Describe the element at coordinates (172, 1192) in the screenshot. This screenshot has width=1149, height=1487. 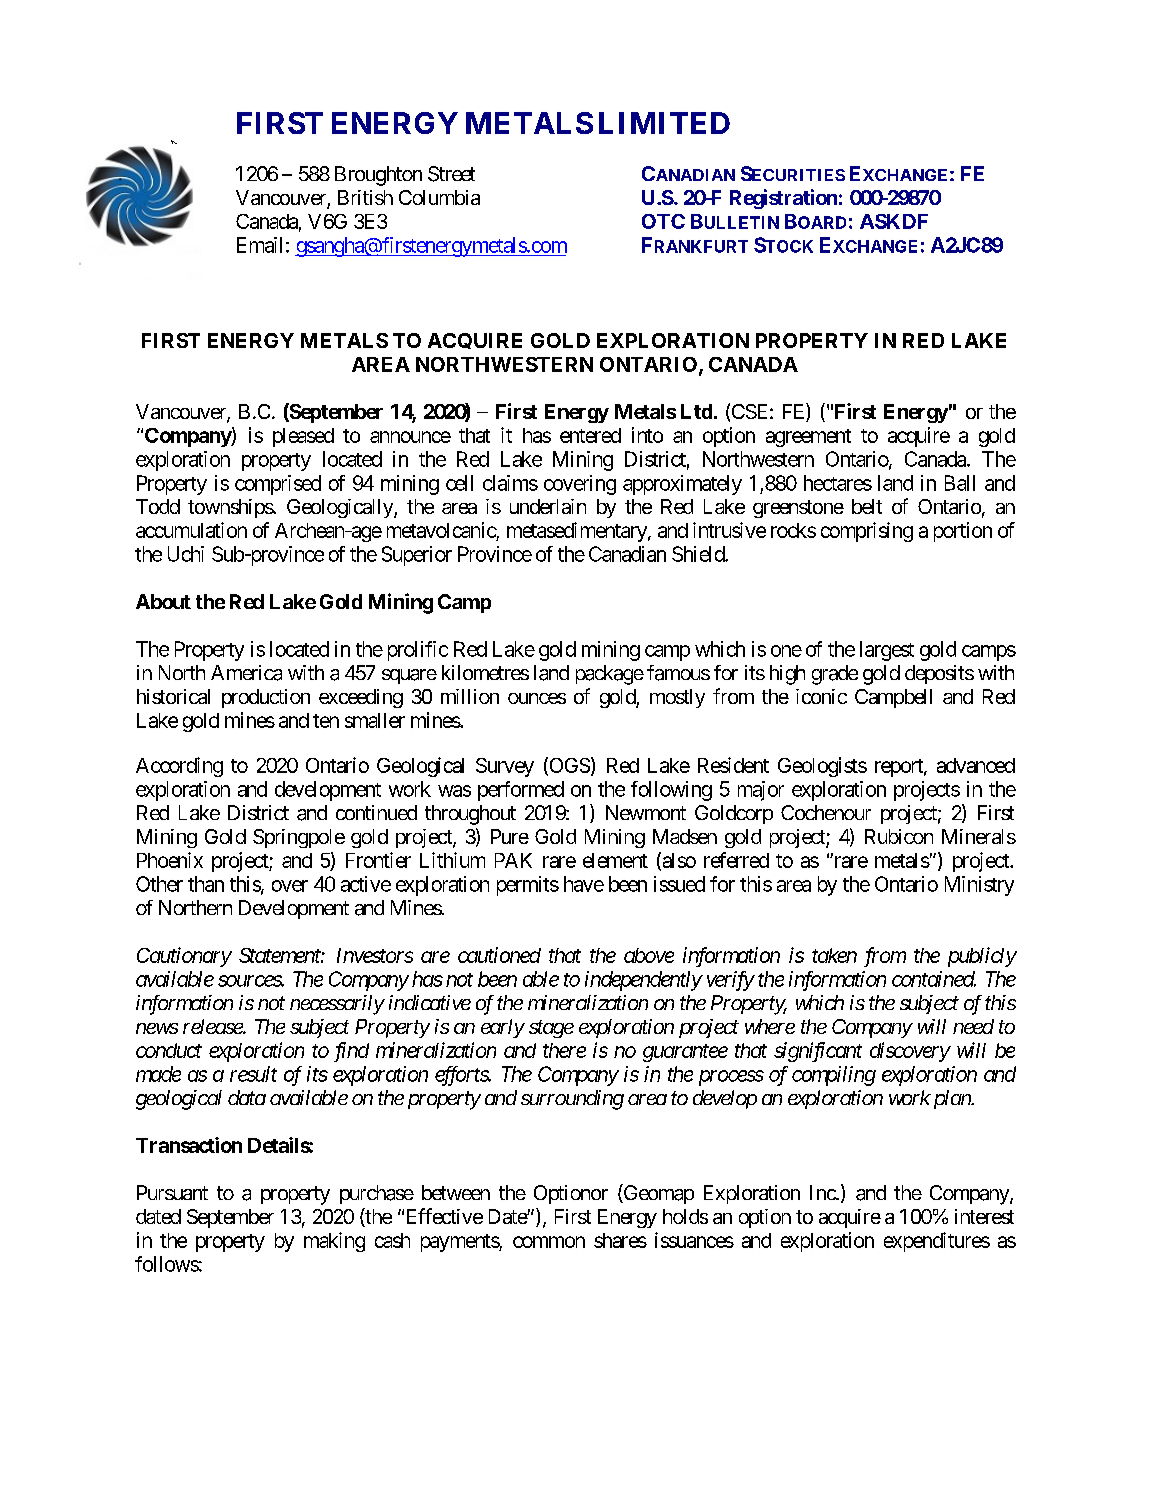
I see `Pursuant` at that location.
